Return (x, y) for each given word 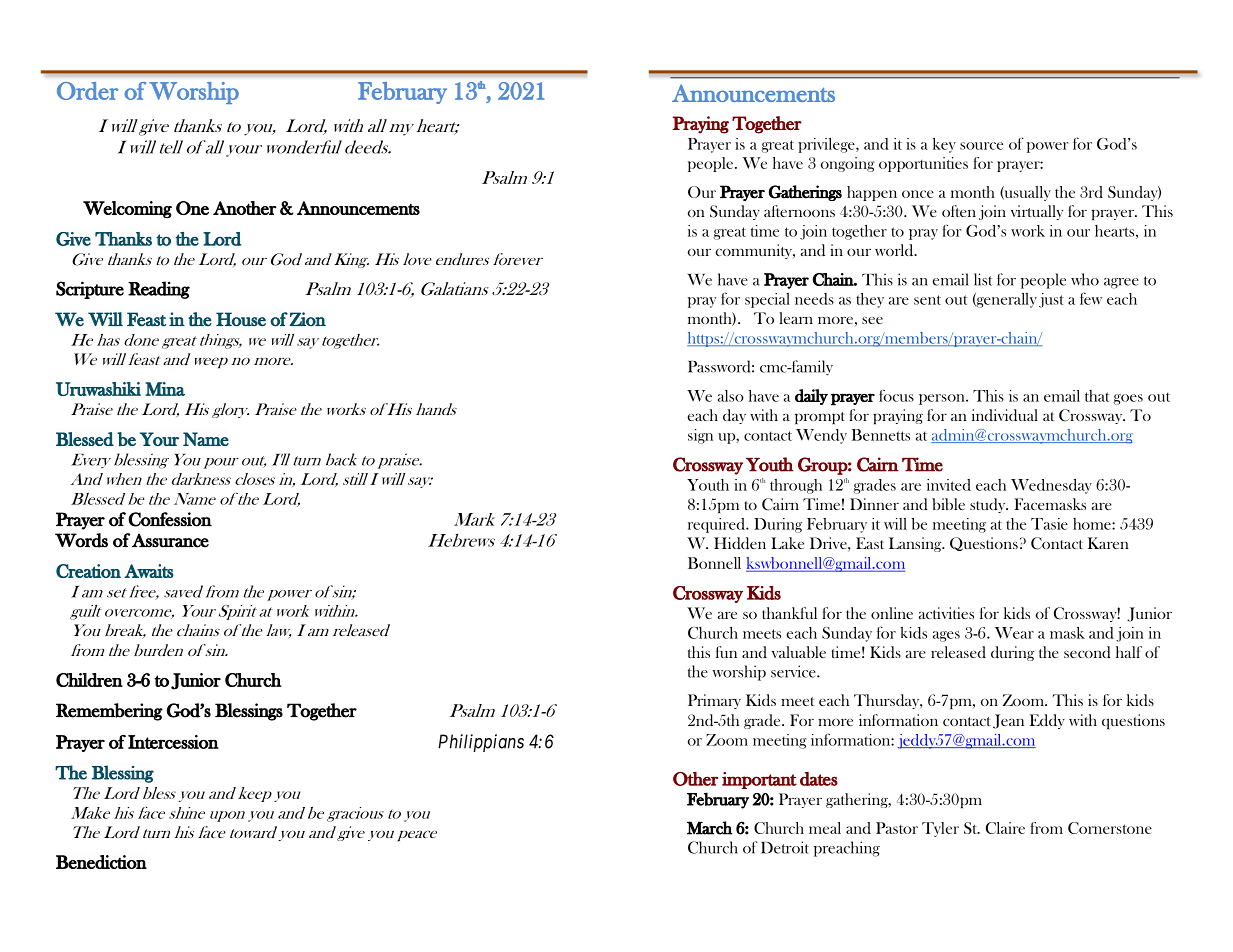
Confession (170, 519)
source (981, 146)
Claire (1005, 828)
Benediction (101, 862)
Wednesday (1051, 486)
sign (700, 436)
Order (87, 91)
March (710, 828)
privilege (827, 145)
